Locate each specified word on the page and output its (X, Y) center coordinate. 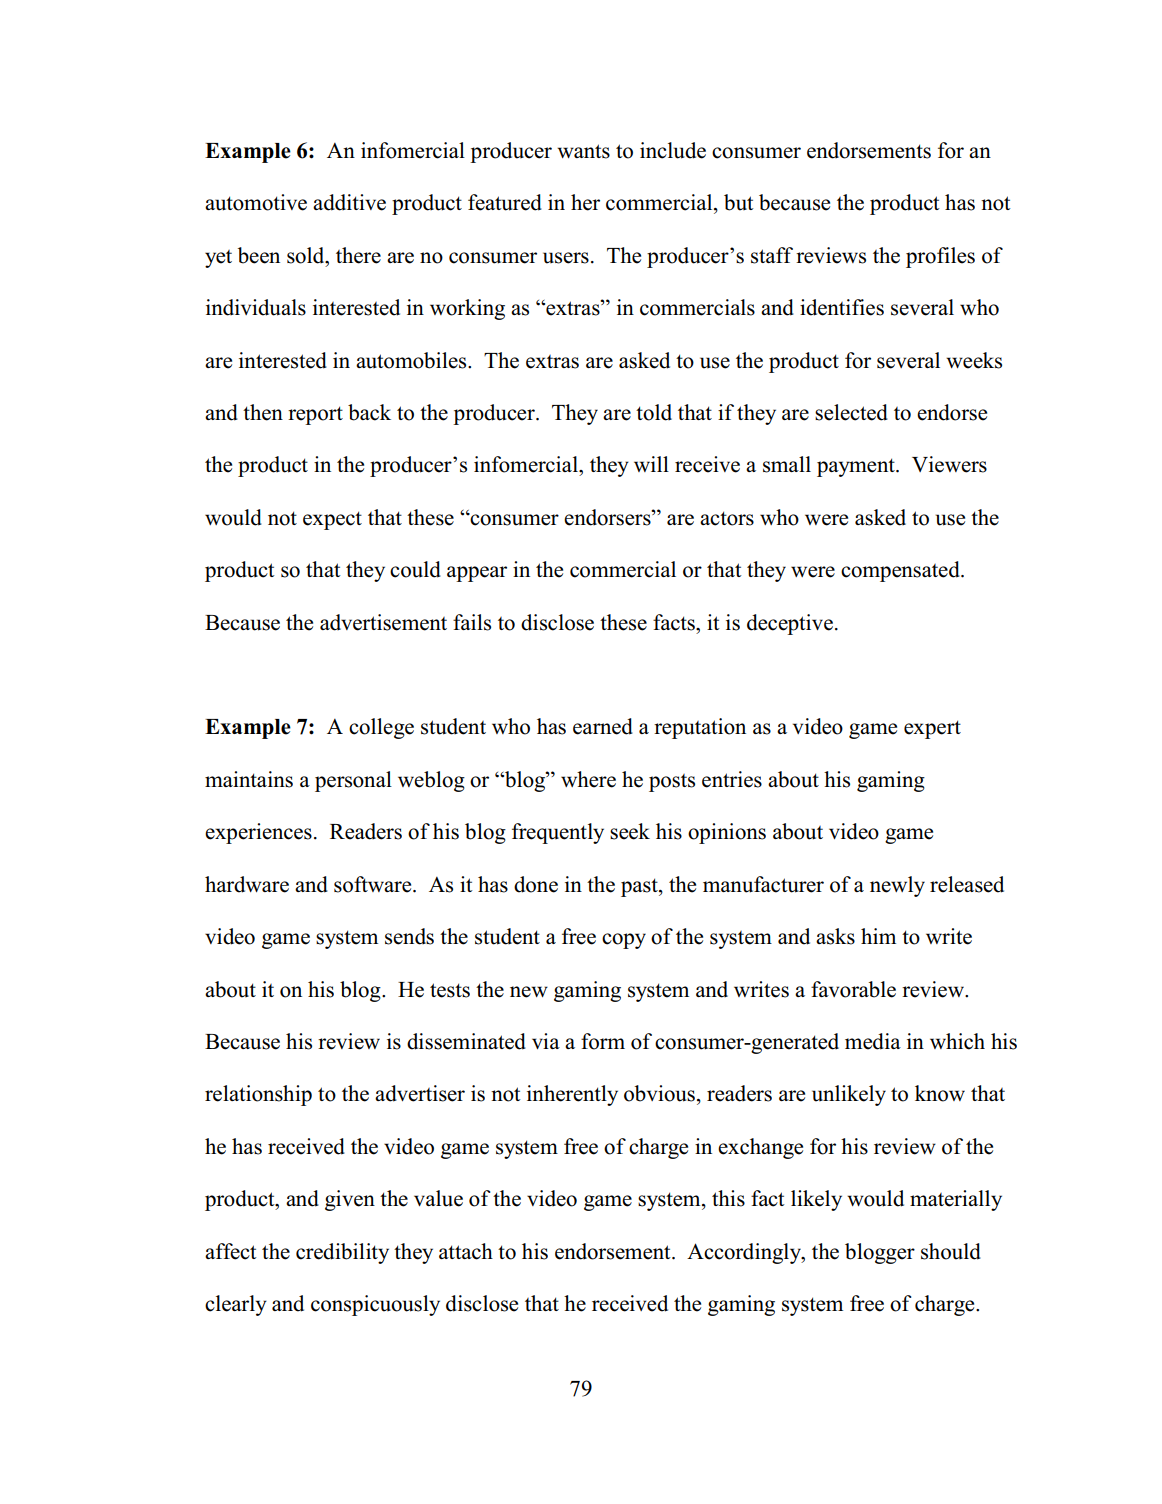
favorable (853, 989)
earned (603, 726)
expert (932, 729)
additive (349, 202)
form (603, 1041)
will (651, 464)
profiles (940, 257)
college (381, 728)
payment (857, 467)
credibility (342, 1253)
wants (583, 151)
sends (409, 936)
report (315, 415)
